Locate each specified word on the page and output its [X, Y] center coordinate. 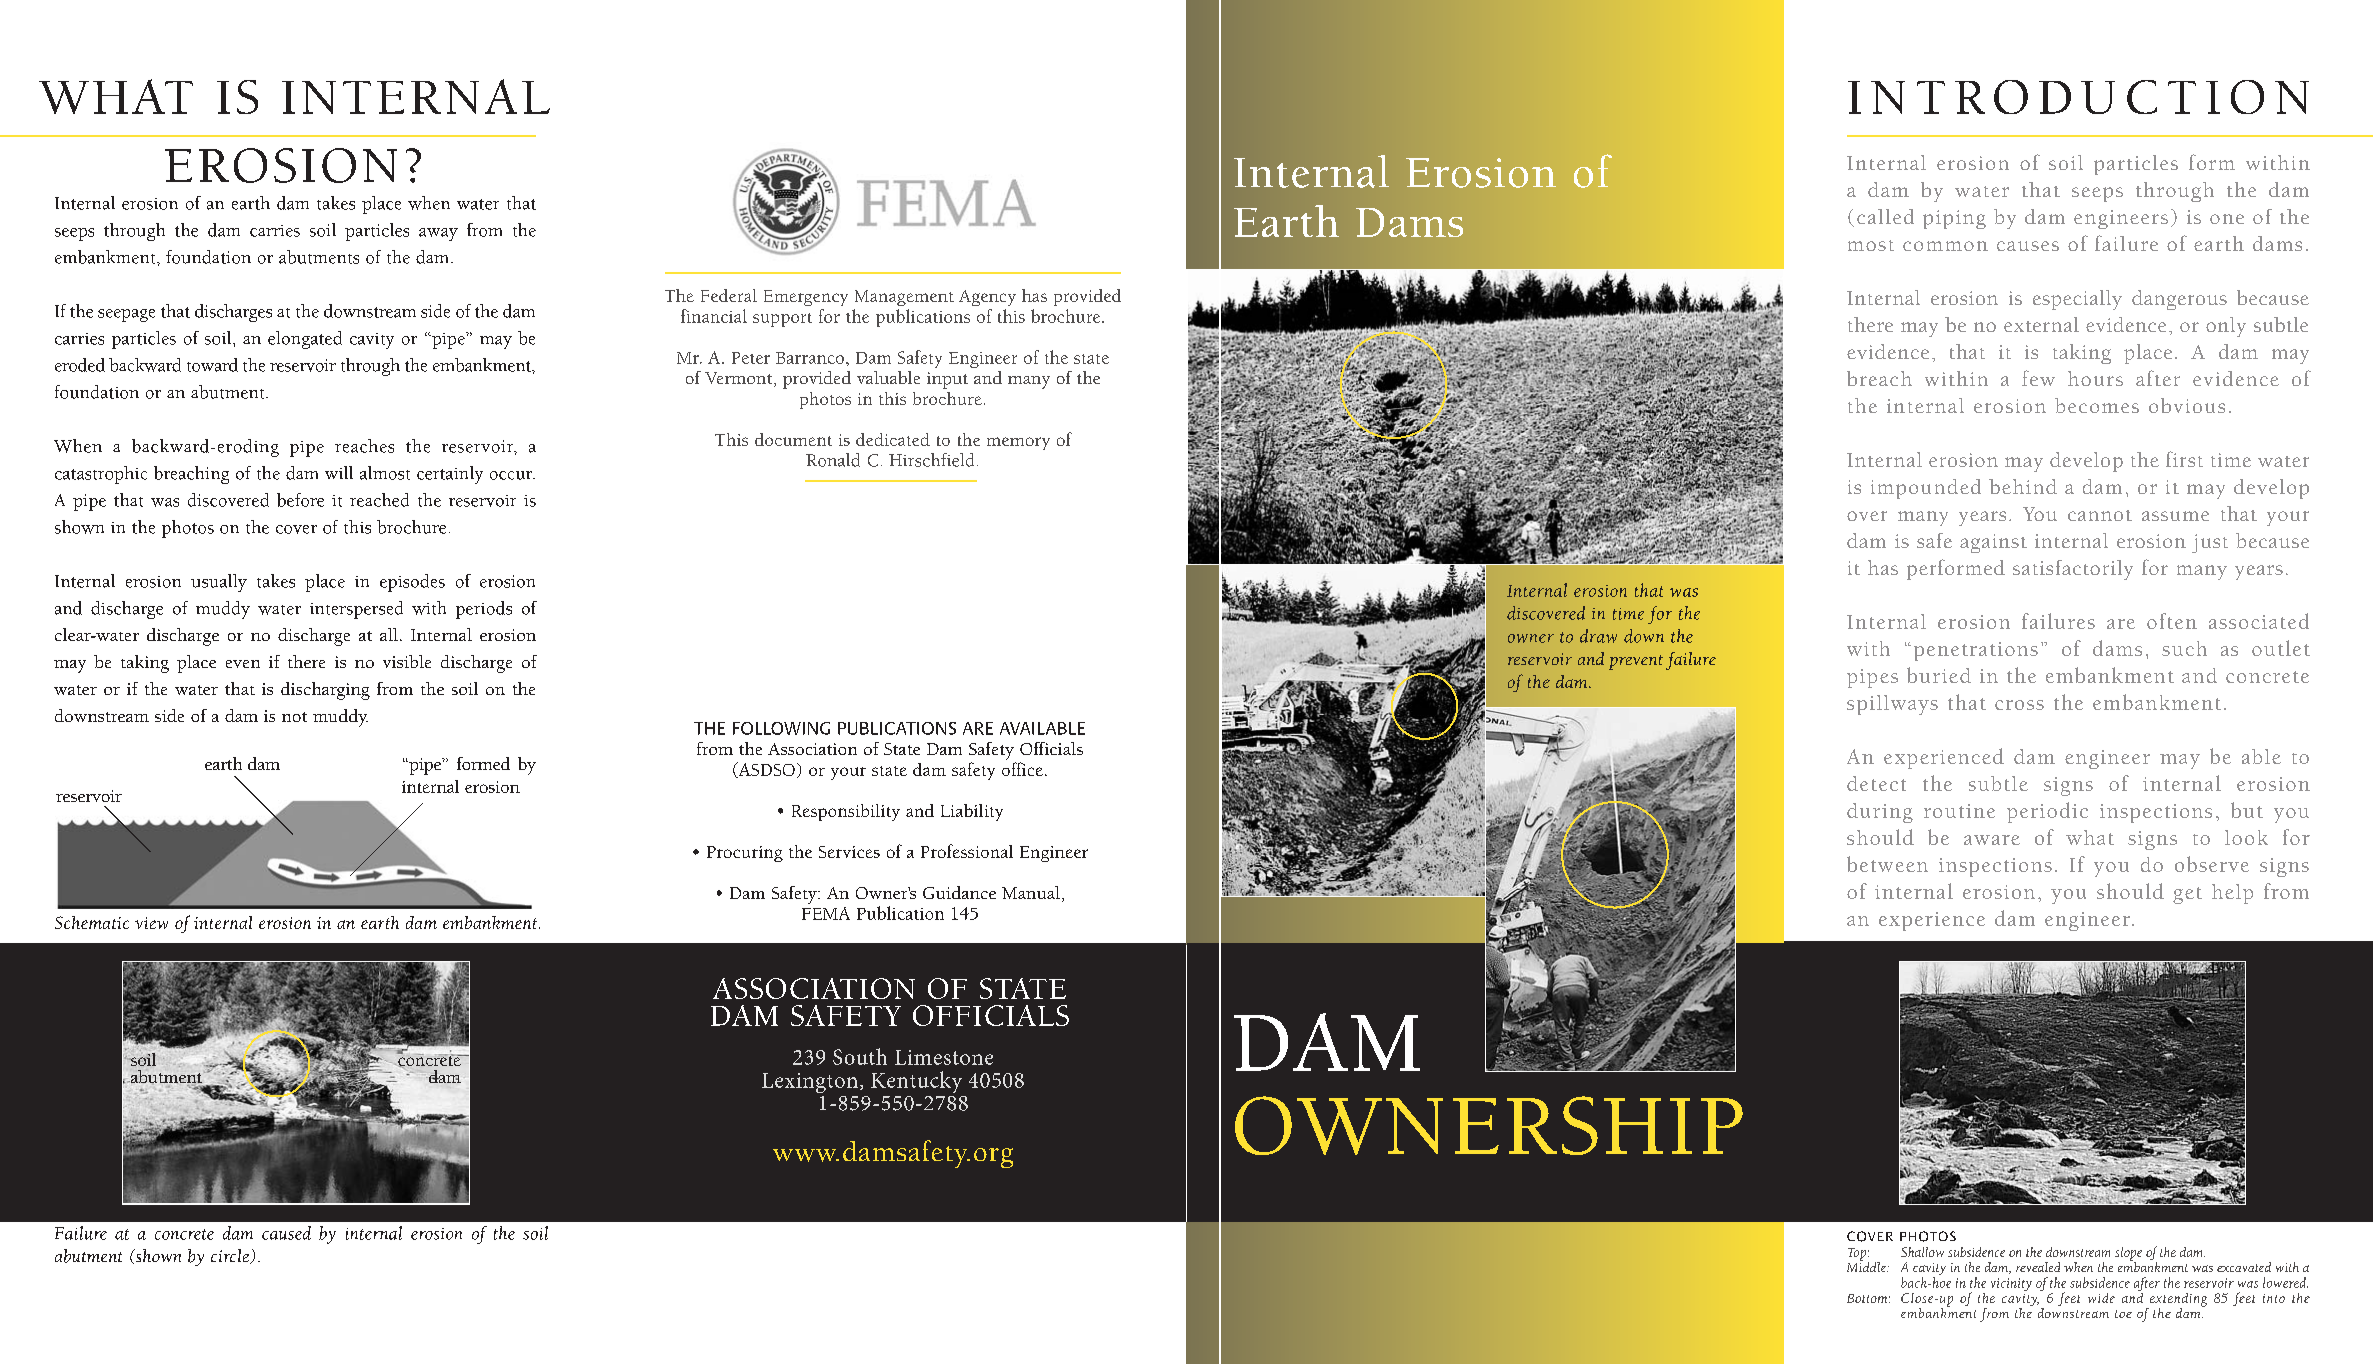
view [151, 923]
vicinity [2011, 1284]
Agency [987, 298]
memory [1018, 443]
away [438, 234]
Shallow [1922, 1252]
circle [231, 1256]
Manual [1031, 892]
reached [379, 500]
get [2187, 895]
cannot [2100, 515]
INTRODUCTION [2078, 97]
